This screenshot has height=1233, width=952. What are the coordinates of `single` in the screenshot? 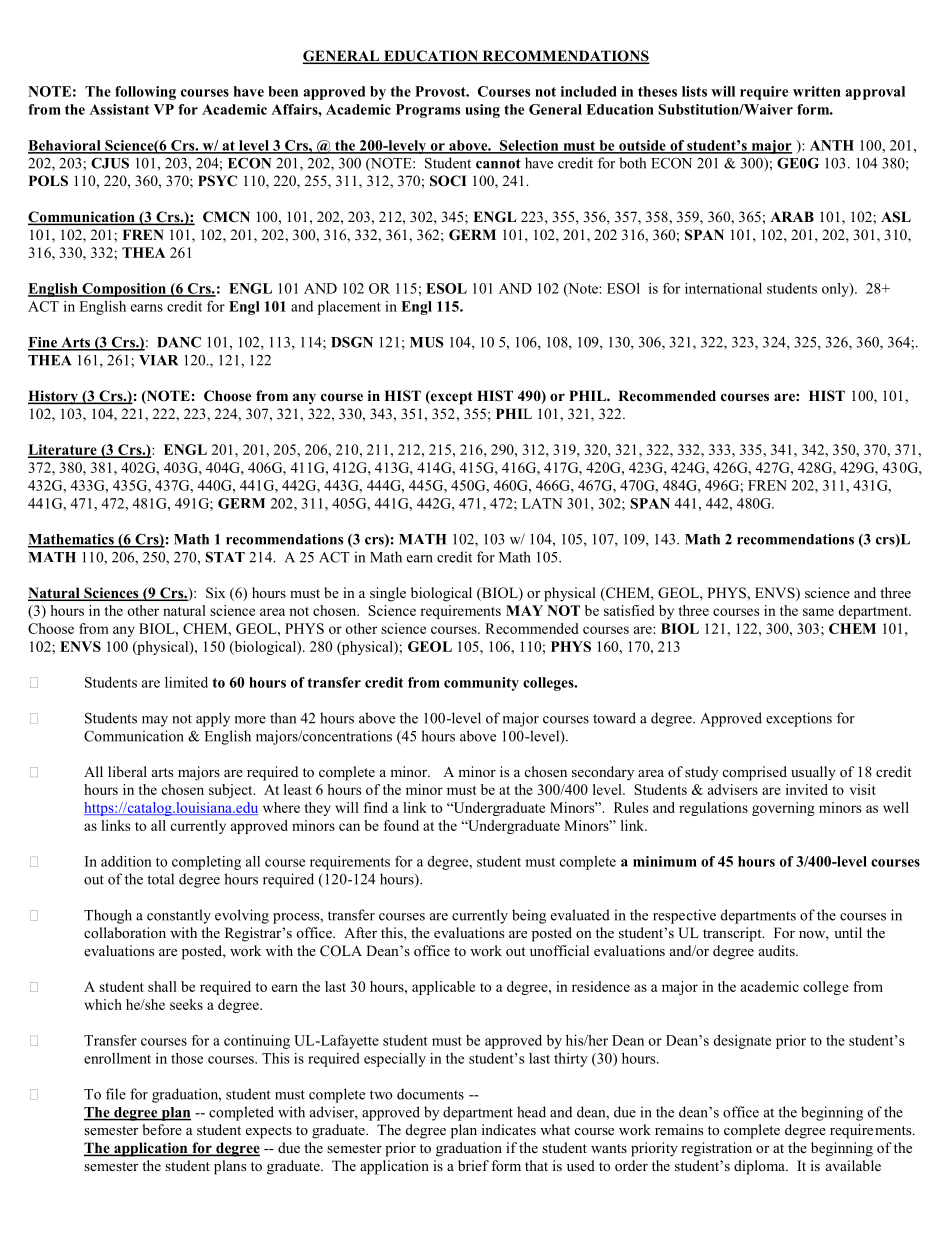 It's located at (388, 594).
